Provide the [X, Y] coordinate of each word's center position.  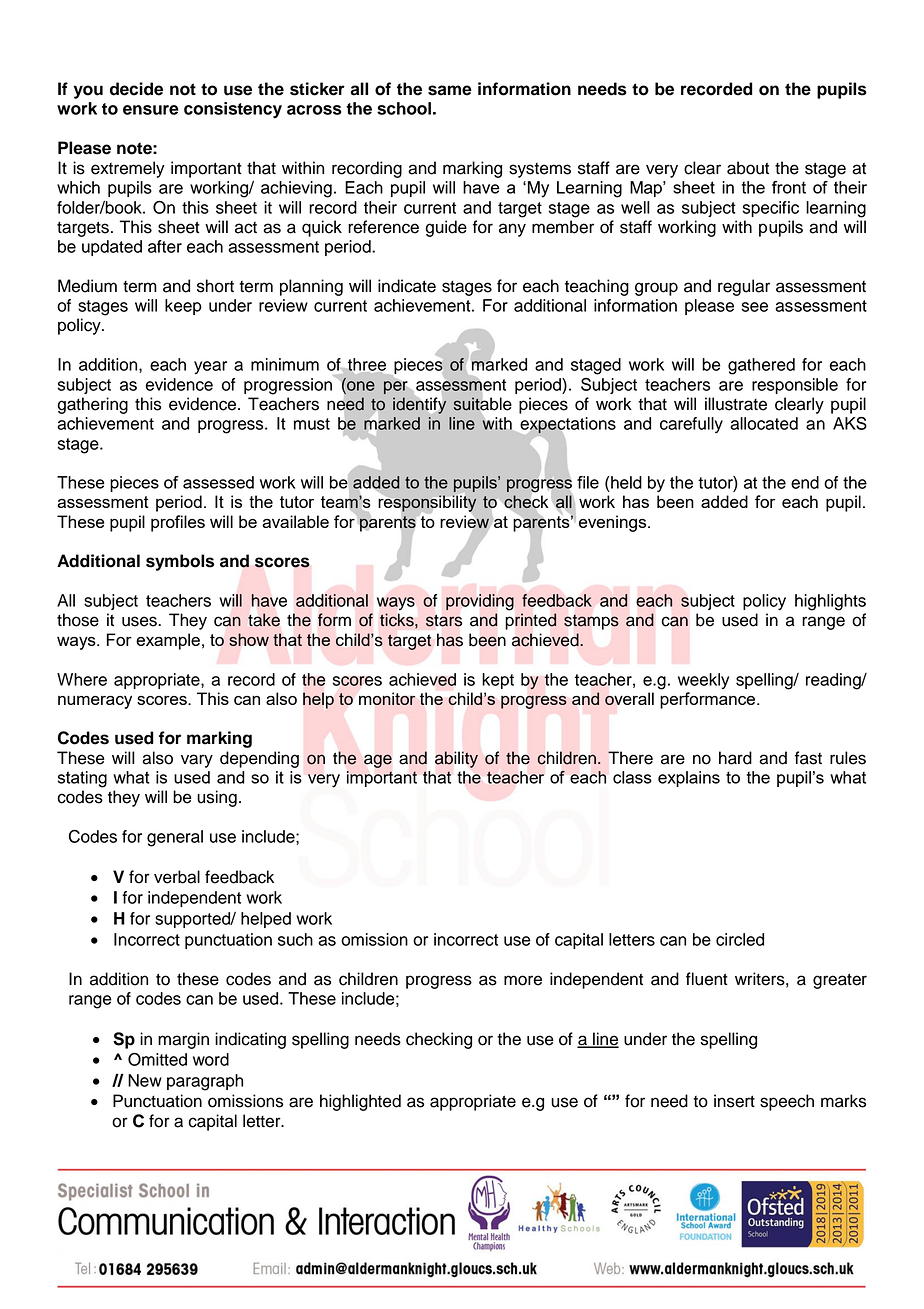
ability [456, 759]
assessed [218, 482]
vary [197, 761]
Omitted [157, 1059]
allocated [764, 423]
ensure [151, 110]
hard [735, 758]
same [450, 90]
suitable [482, 404]
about [748, 168]
